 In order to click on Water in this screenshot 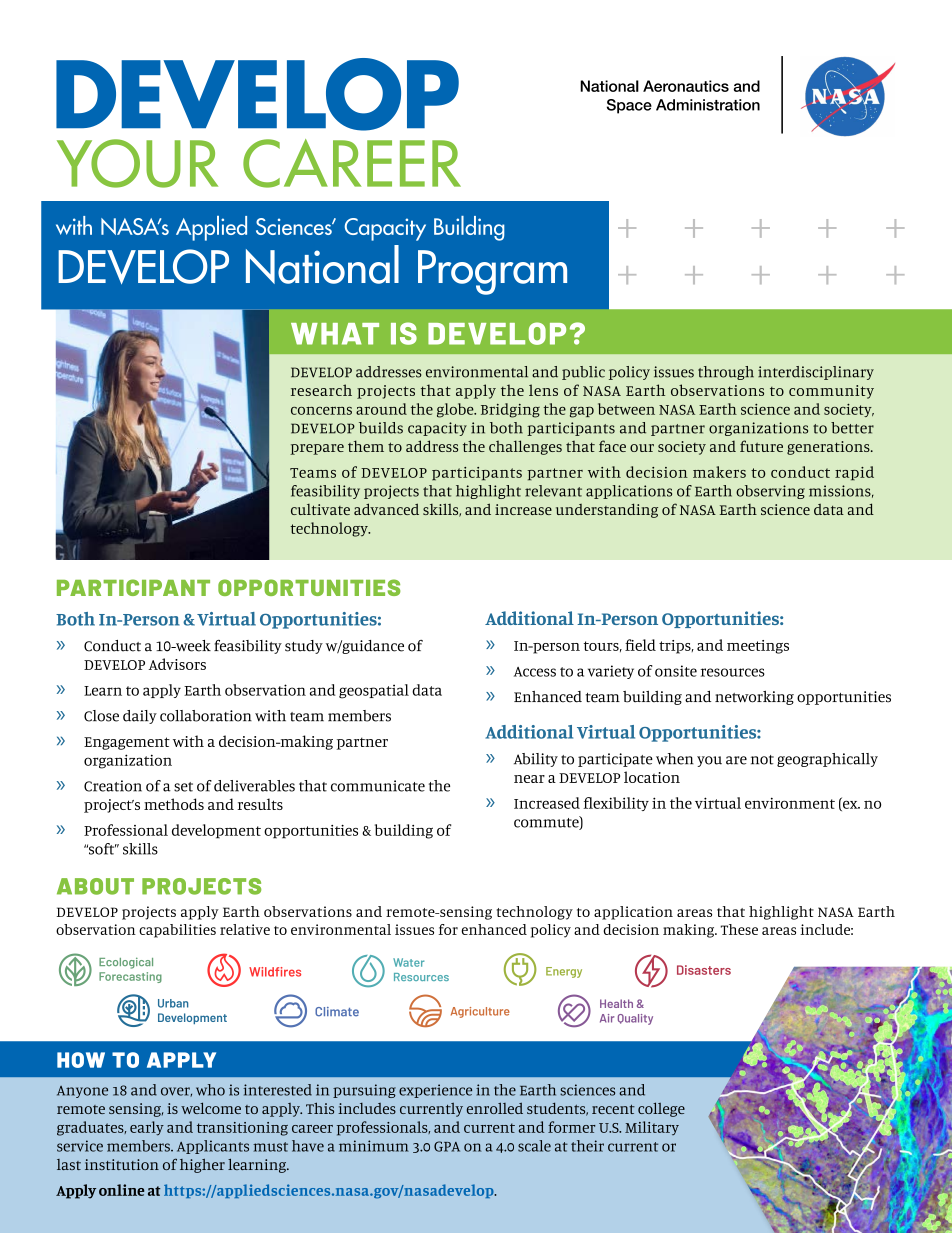, I will do `click(408, 962)`.
